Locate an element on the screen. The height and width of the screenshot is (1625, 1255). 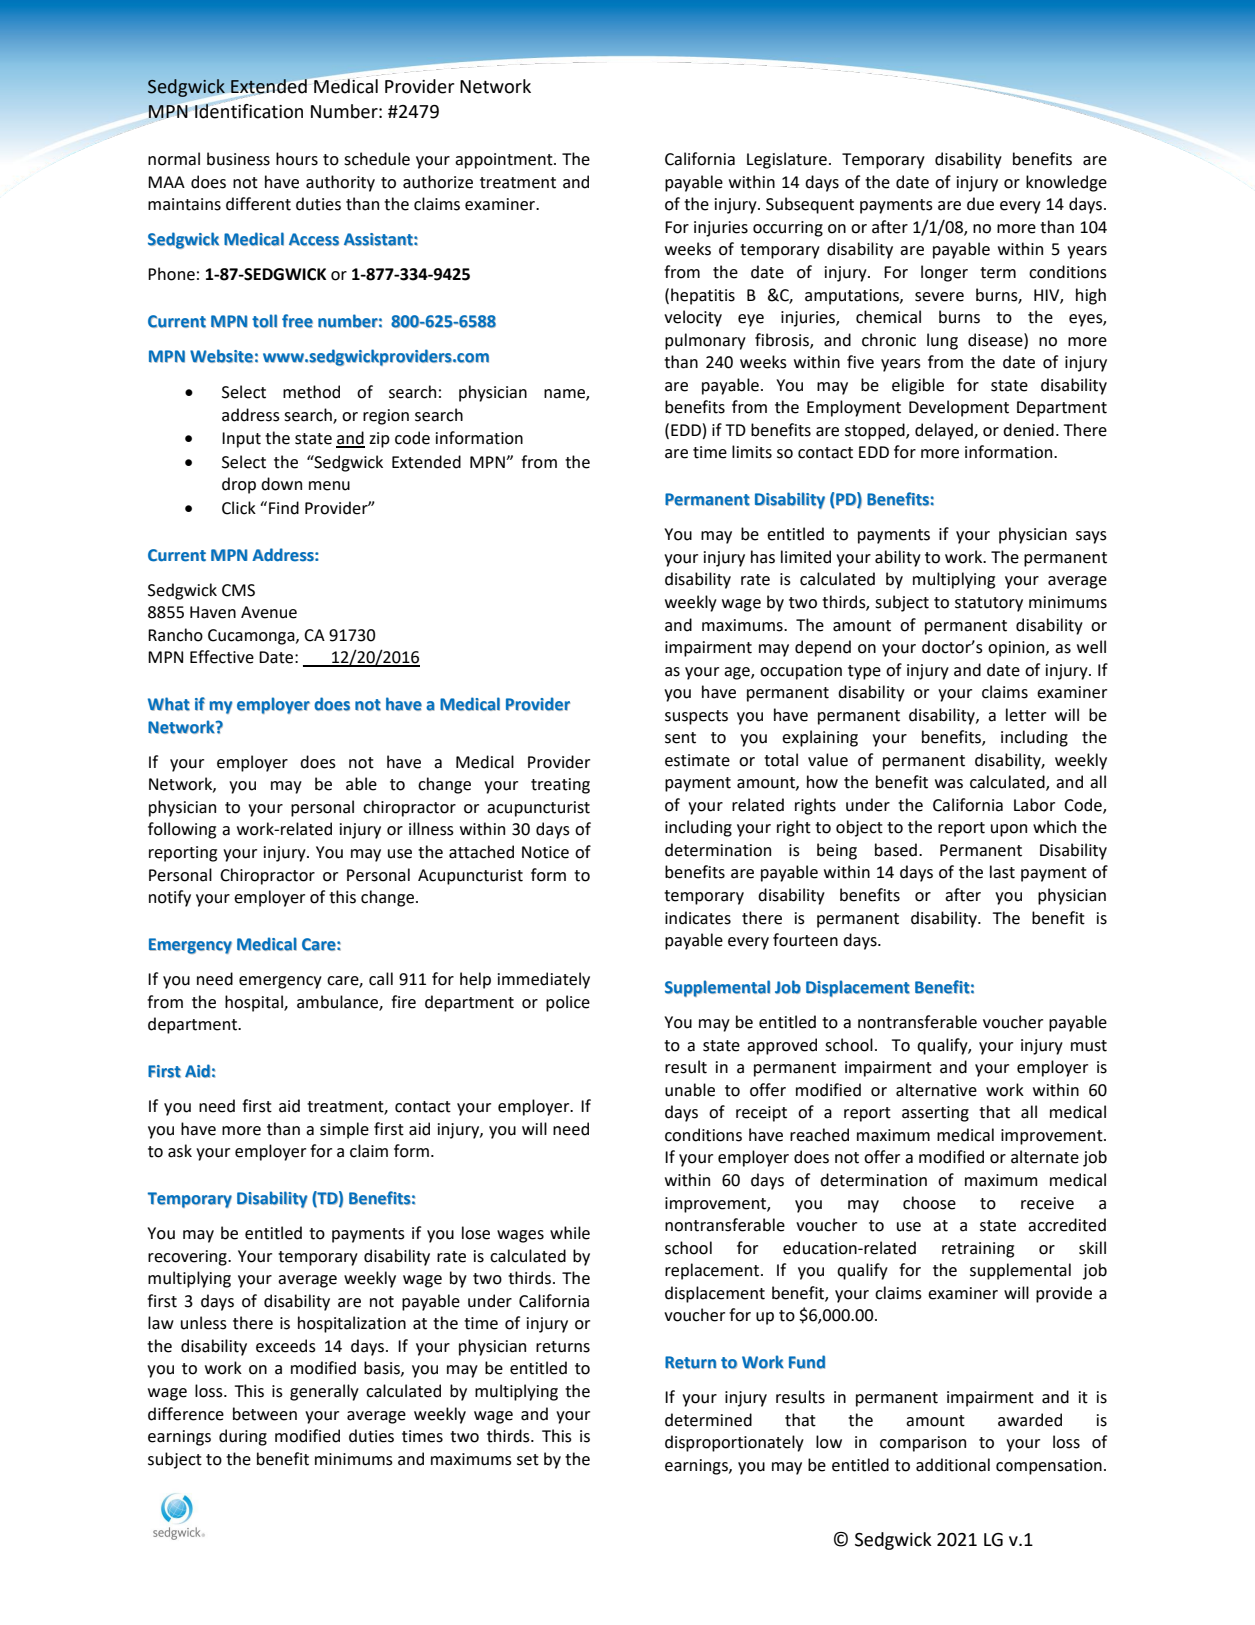
hours is located at coordinates (297, 159).
